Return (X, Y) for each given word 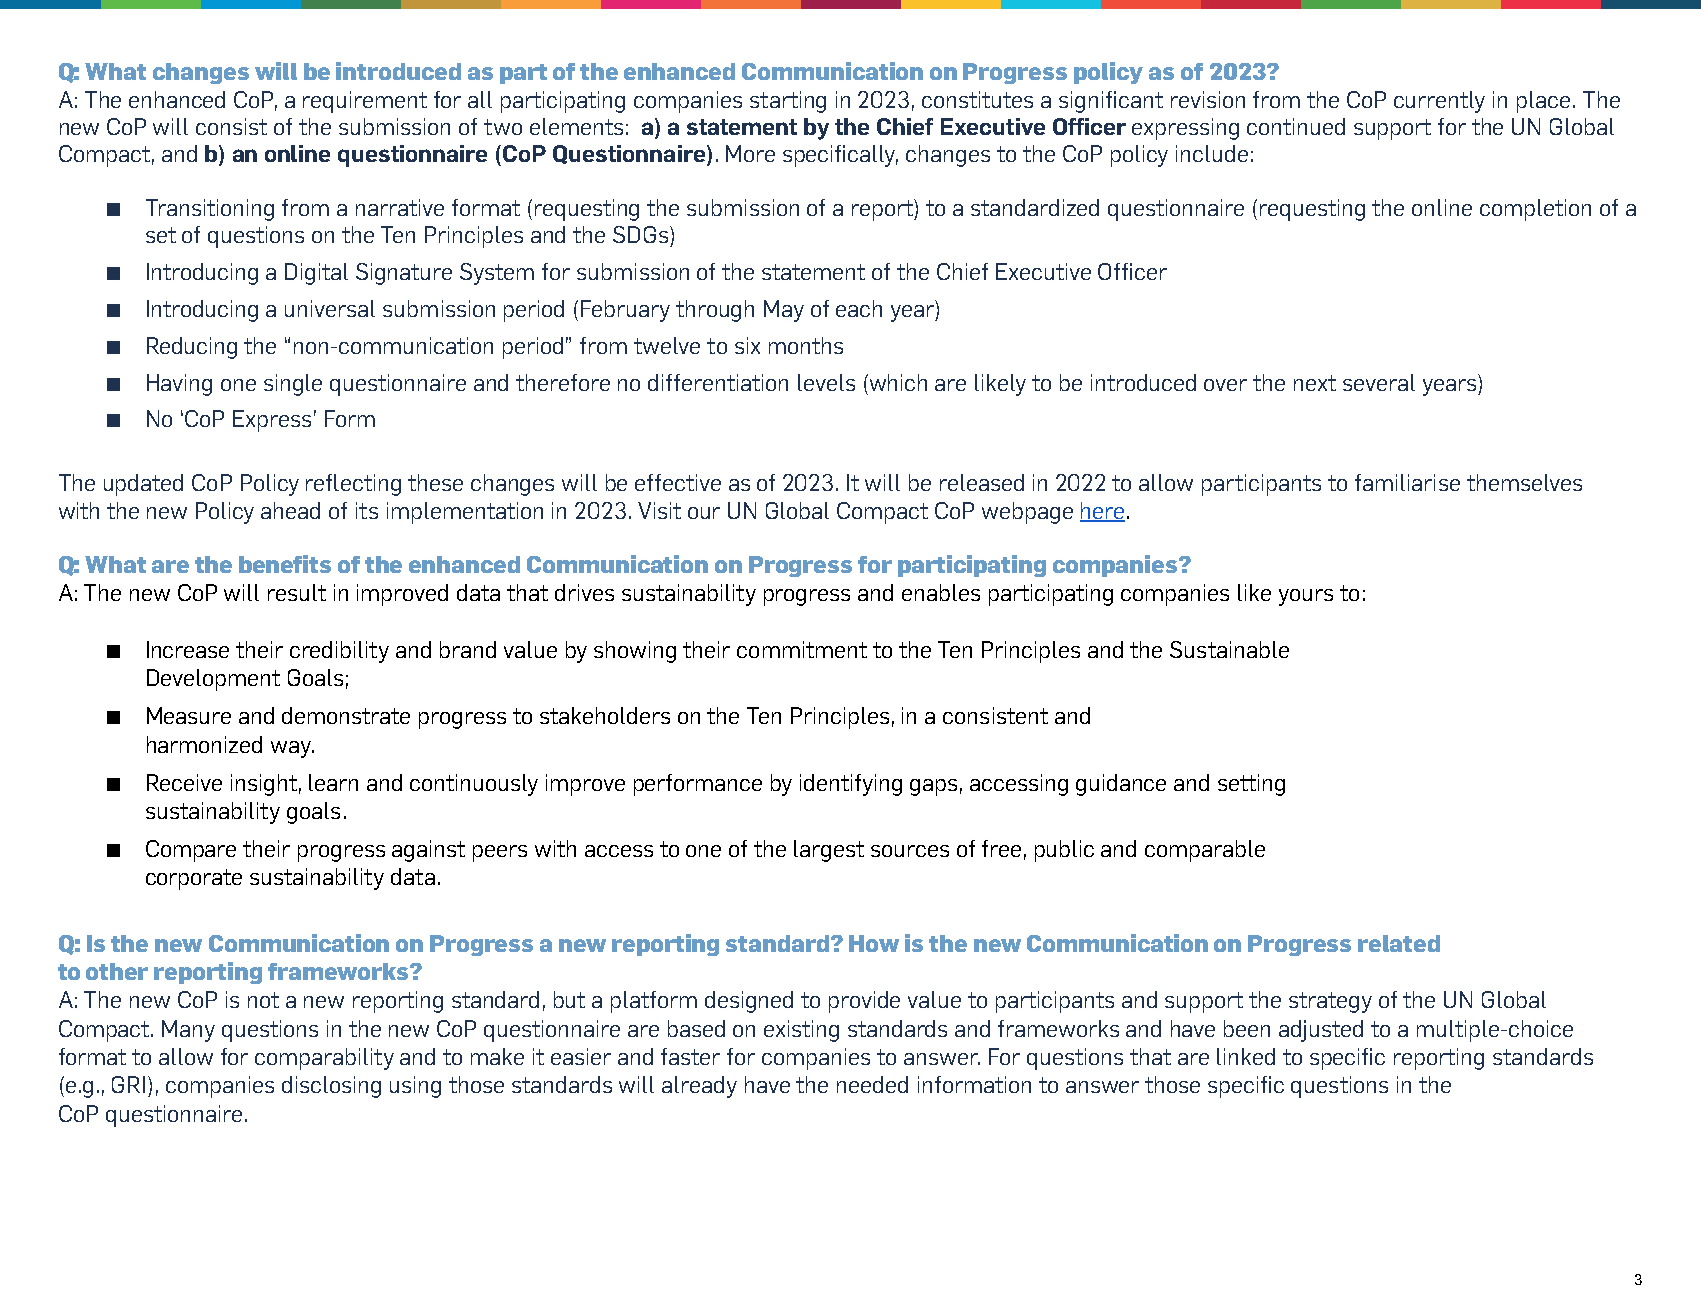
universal (330, 308)
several (1379, 382)
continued (1296, 126)
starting (788, 102)
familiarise (1407, 482)
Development (213, 680)
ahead (290, 510)
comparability (324, 1059)
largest (829, 851)
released (982, 482)
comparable (1205, 851)
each (859, 308)
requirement (365, 102)
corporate (194, 879)
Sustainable (1229, 649)
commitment (802, 649)
